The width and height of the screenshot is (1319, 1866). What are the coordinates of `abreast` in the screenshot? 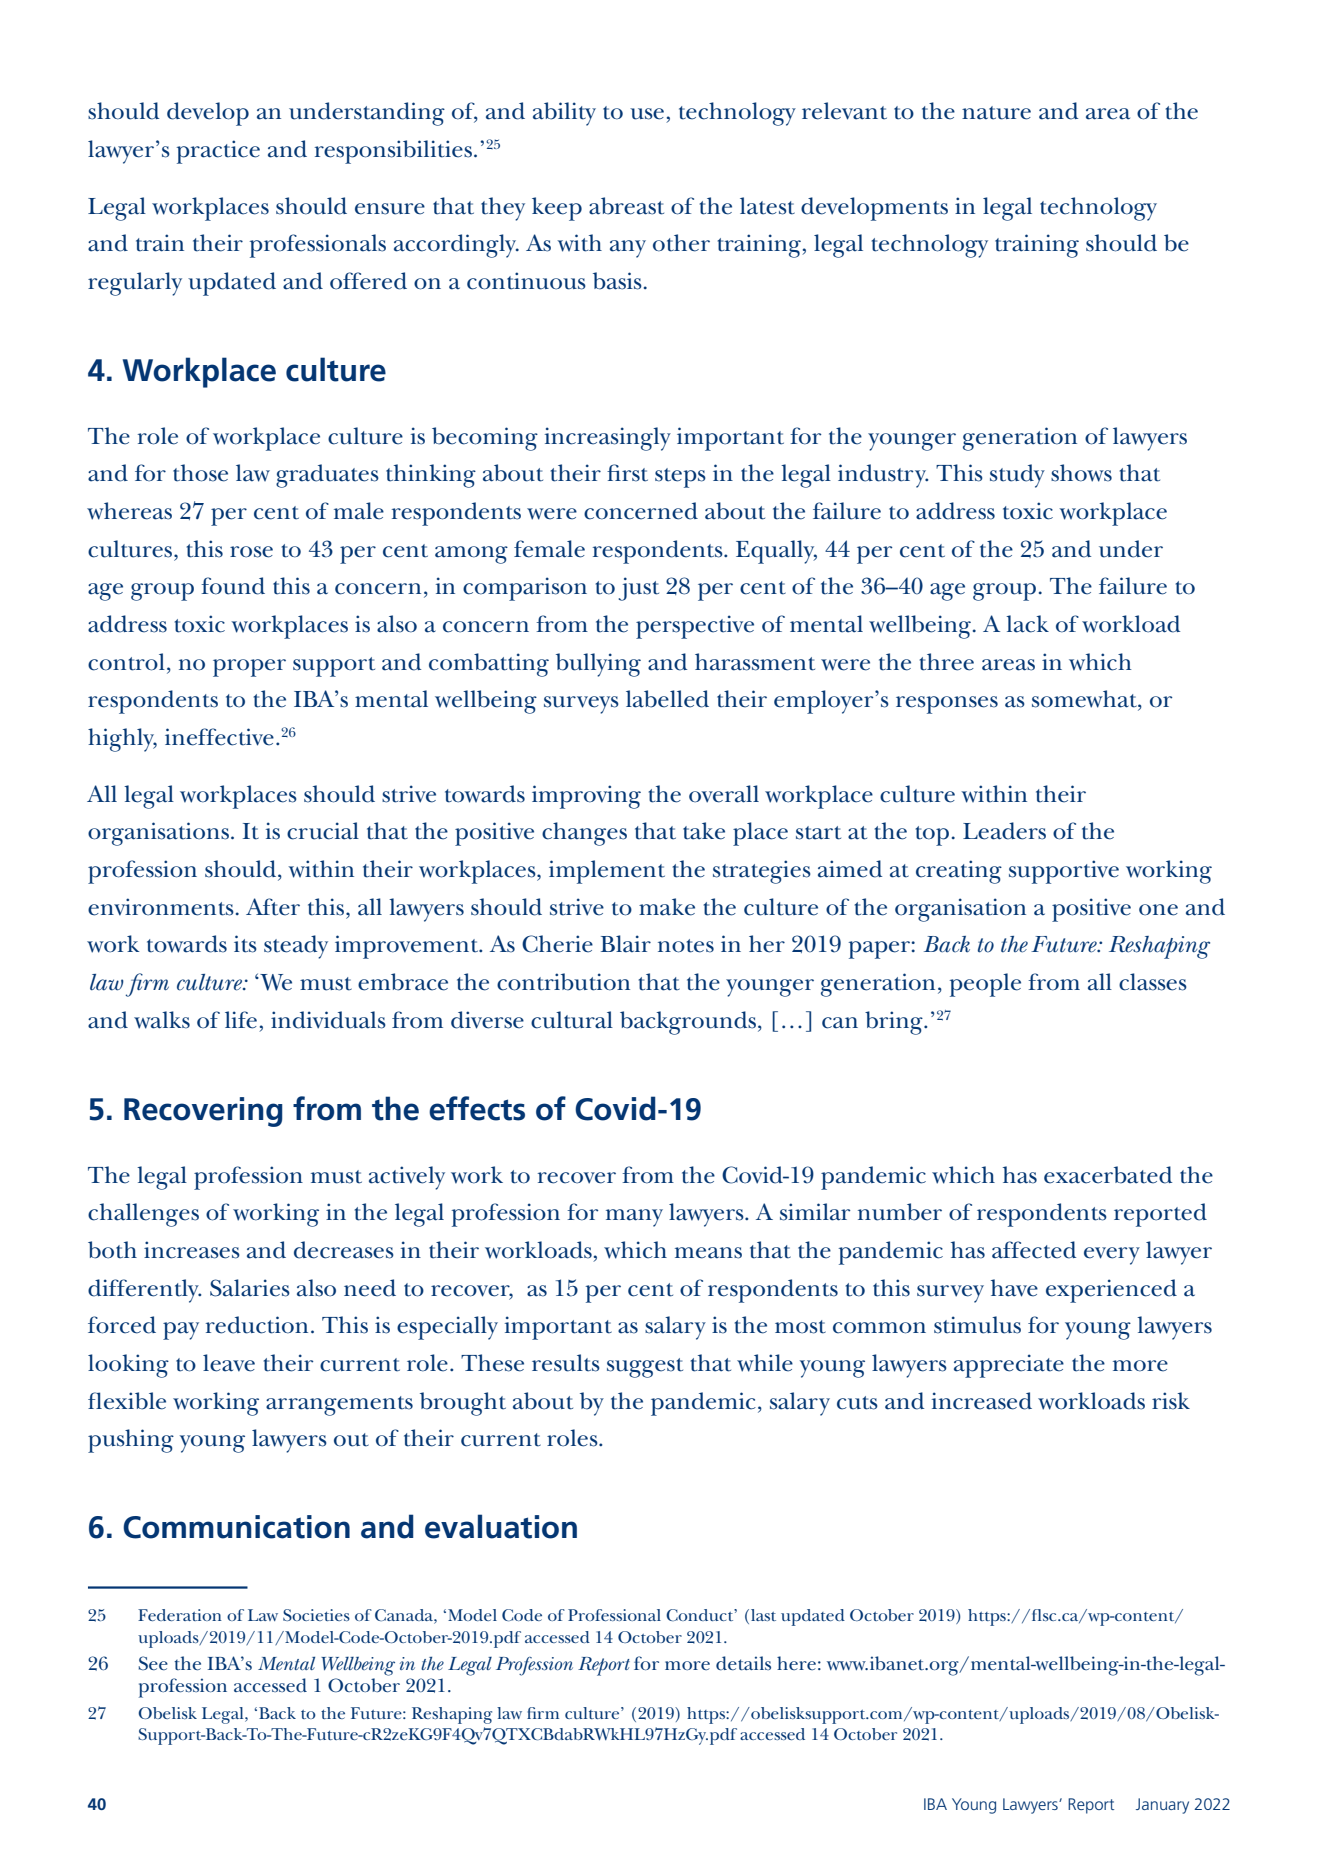 It's located at (626, 206).
